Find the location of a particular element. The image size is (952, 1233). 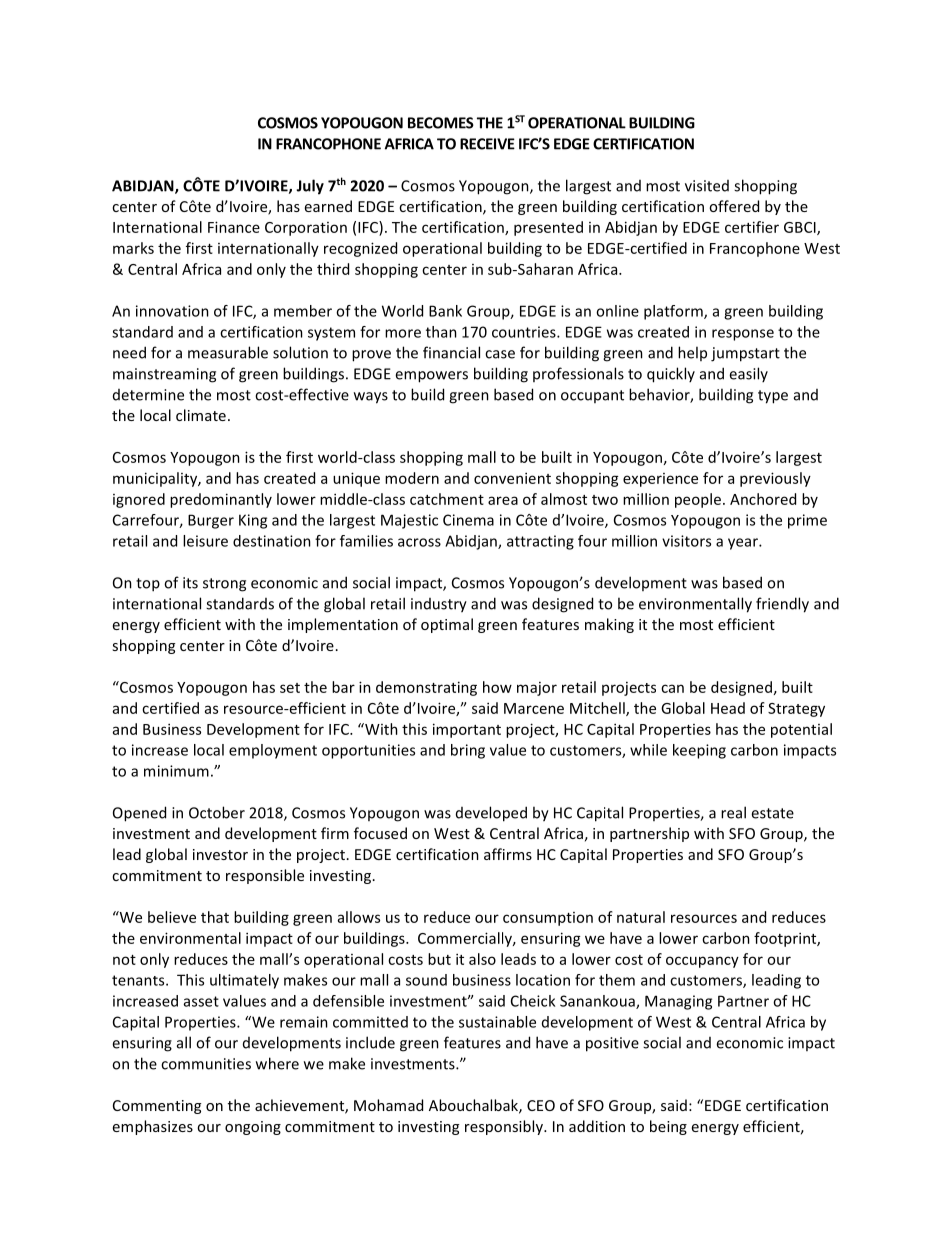

communities is located at coordinates (206, 1064).
